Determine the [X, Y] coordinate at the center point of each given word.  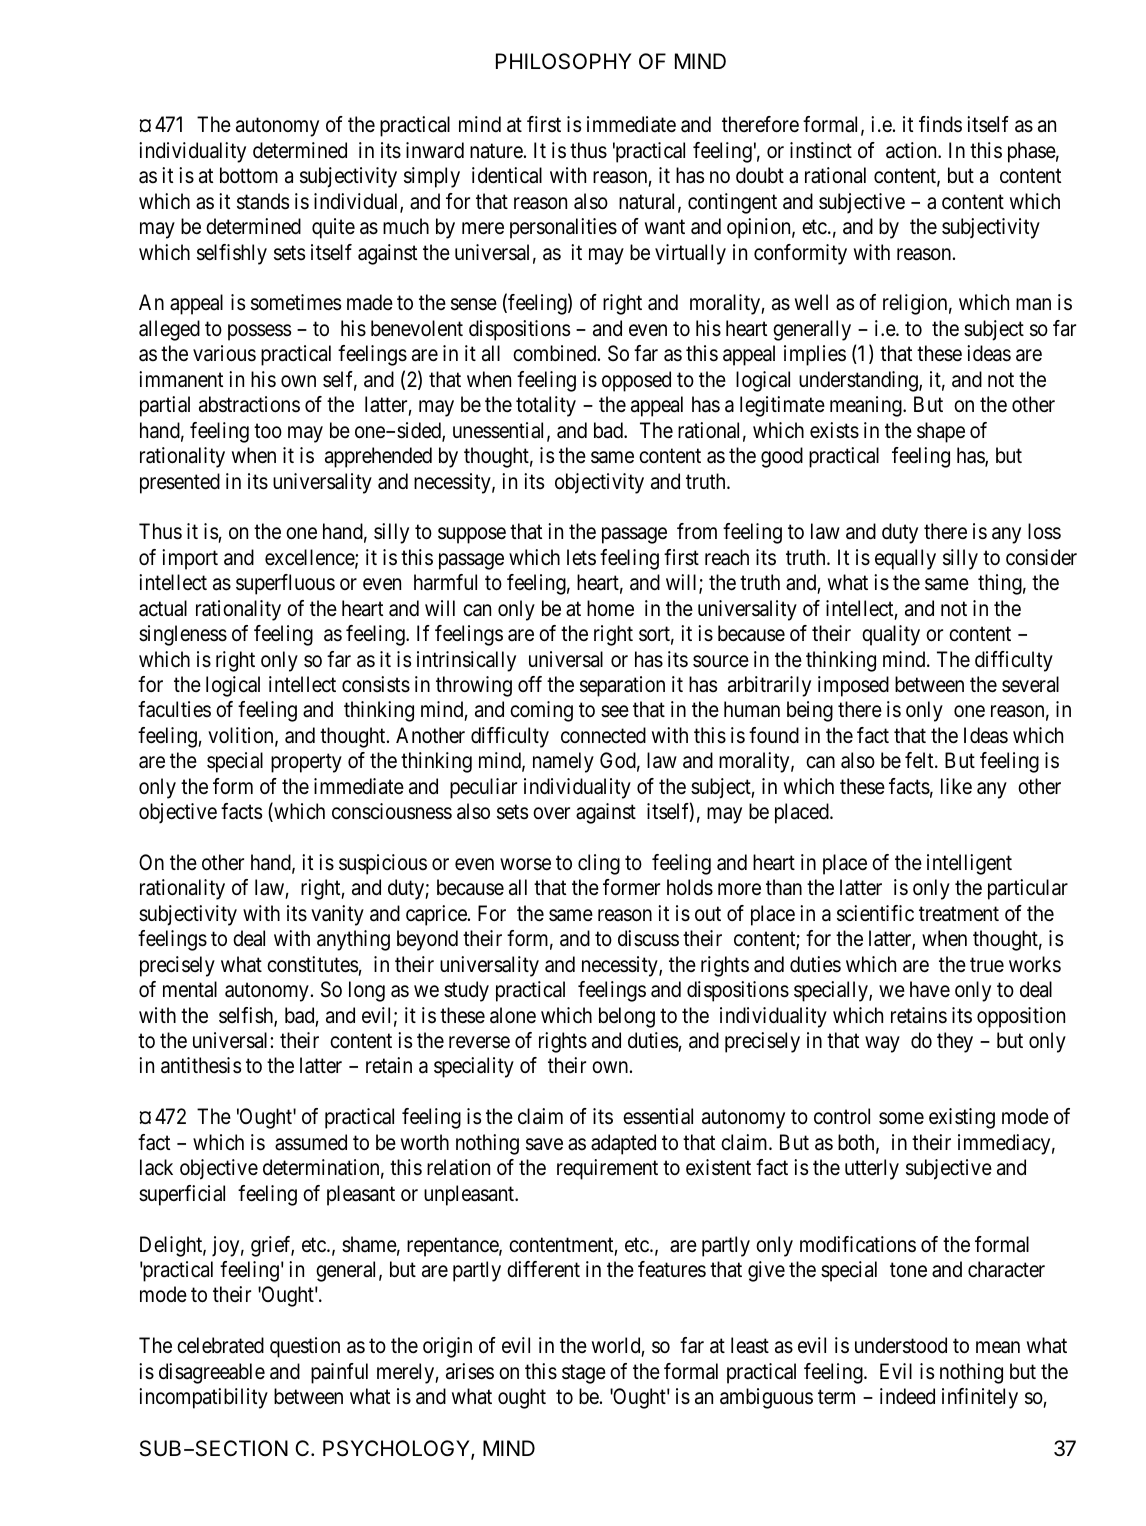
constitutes [312, 964]
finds [940, 124]
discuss [648, 938]
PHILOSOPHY [564, 61]
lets [581, 557]
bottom [249, 175]
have [930, 989]
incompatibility [203, 1398]
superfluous [285, 584]
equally [905, 559]
